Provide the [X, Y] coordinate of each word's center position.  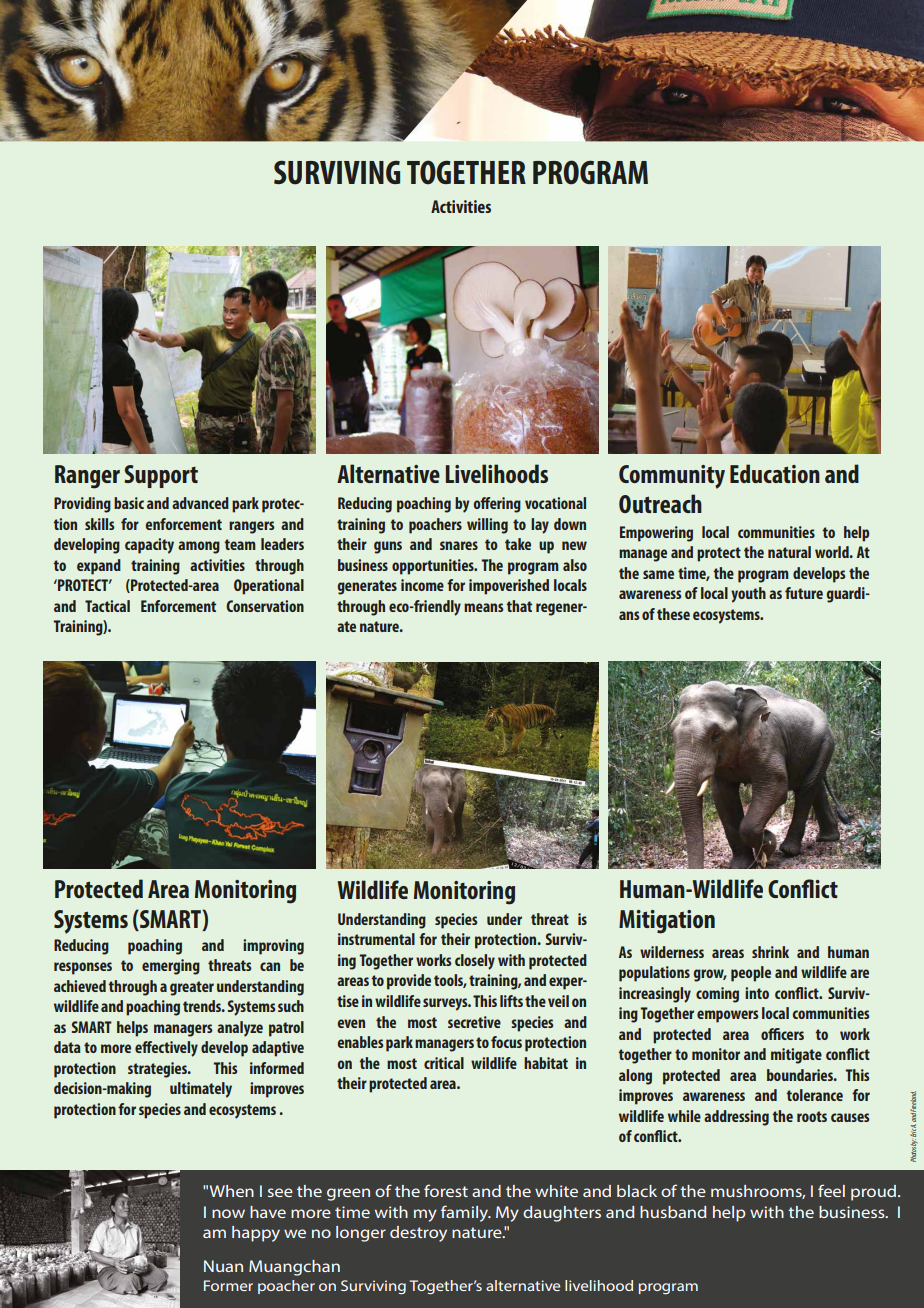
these [673, 614]
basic [129, 503]
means [484, 607]
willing [487, 526]
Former [228, 1285]
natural [789, 552]
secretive [474, 1022]
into [757, 993]
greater [192, 988]
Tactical [107, 606]
